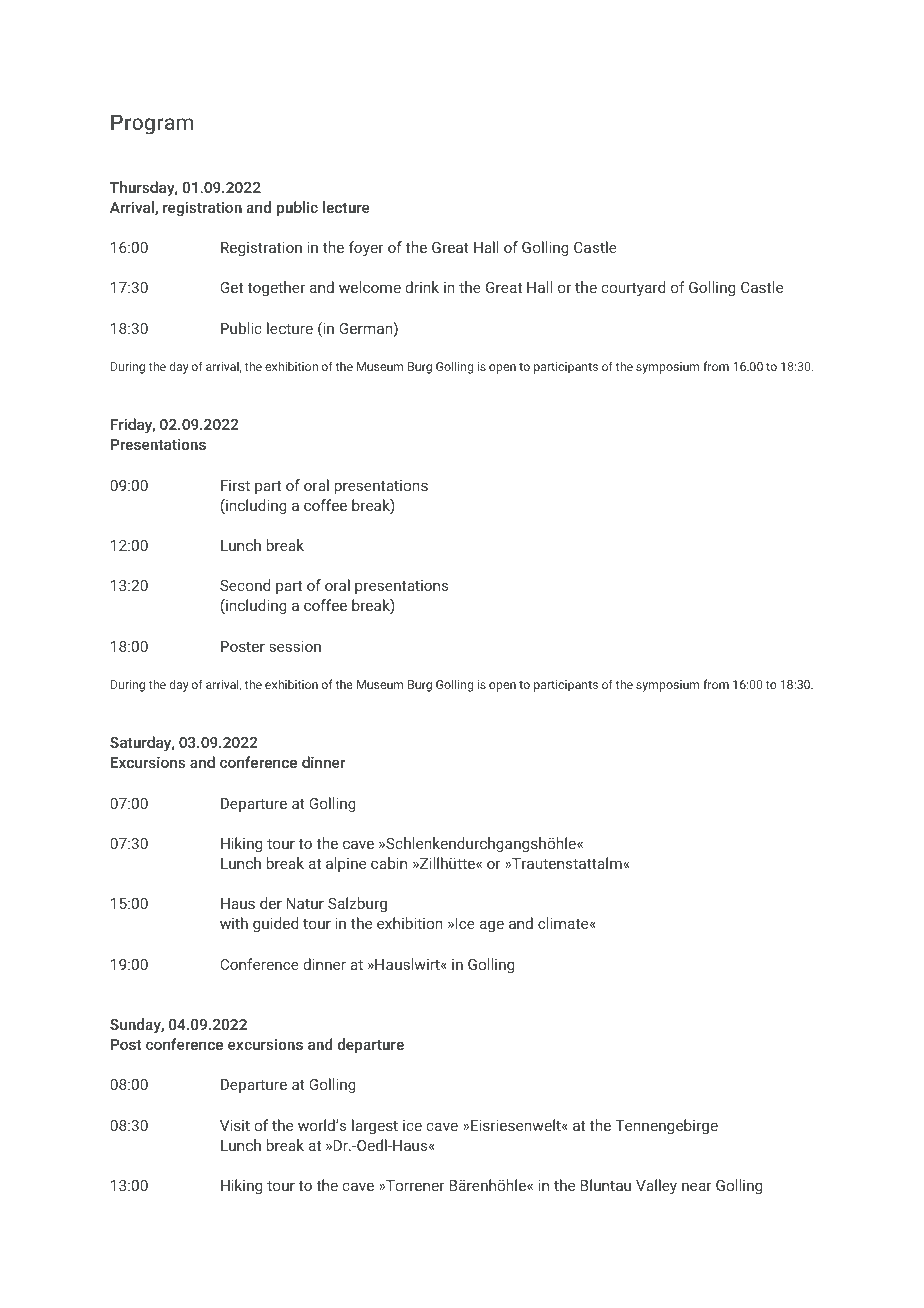  I want to click on drink, so click(422, 287).
